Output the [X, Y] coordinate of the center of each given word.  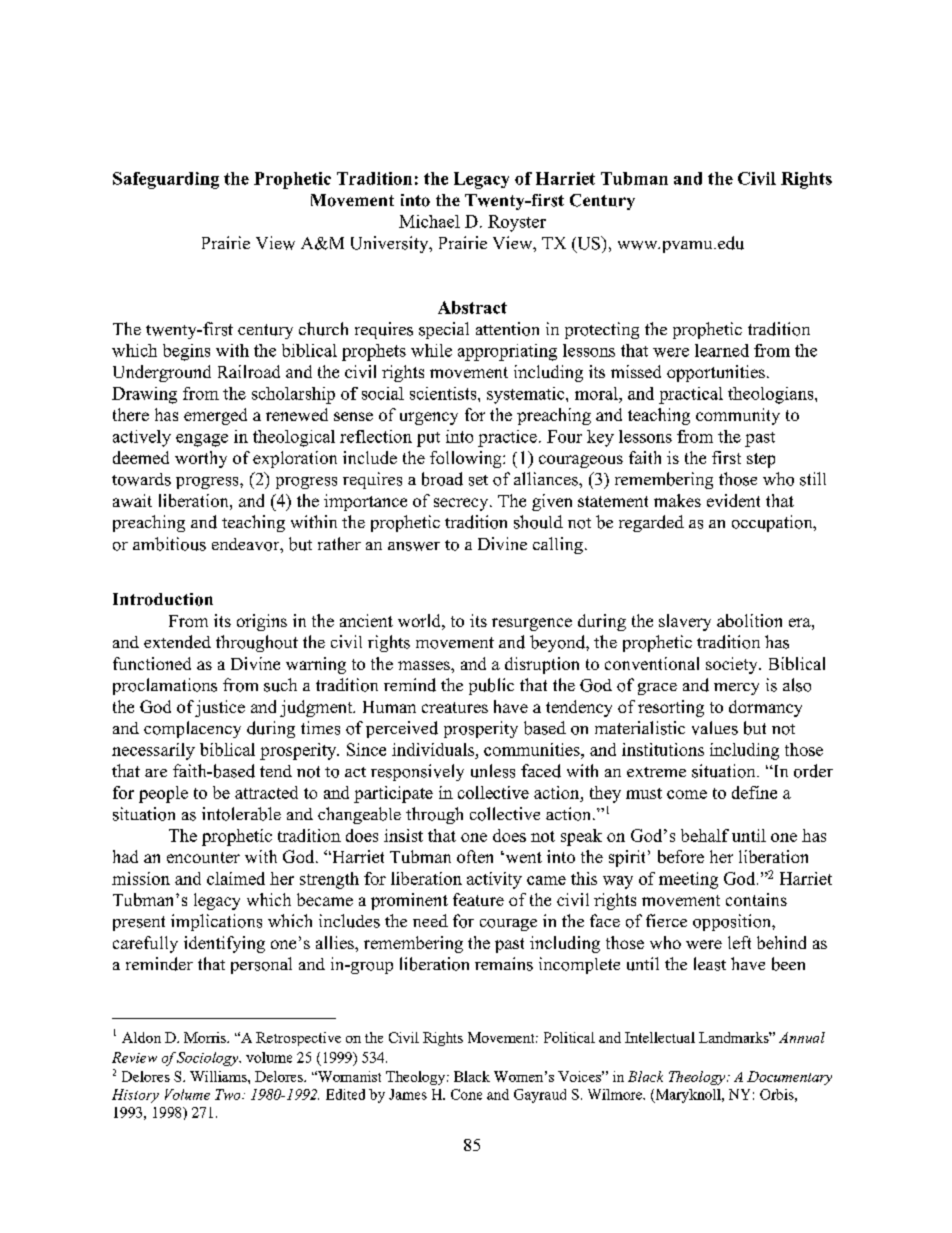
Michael [429, 221]
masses [425, 665]
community [738, 416]
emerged [215, 416]
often [475, 856]
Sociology [209, 1059]
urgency [429, 418]
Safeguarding [166, 180]
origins [262, 622]
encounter [203, 857]
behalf [705, 835]
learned [722, 350]
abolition [749, 620]
